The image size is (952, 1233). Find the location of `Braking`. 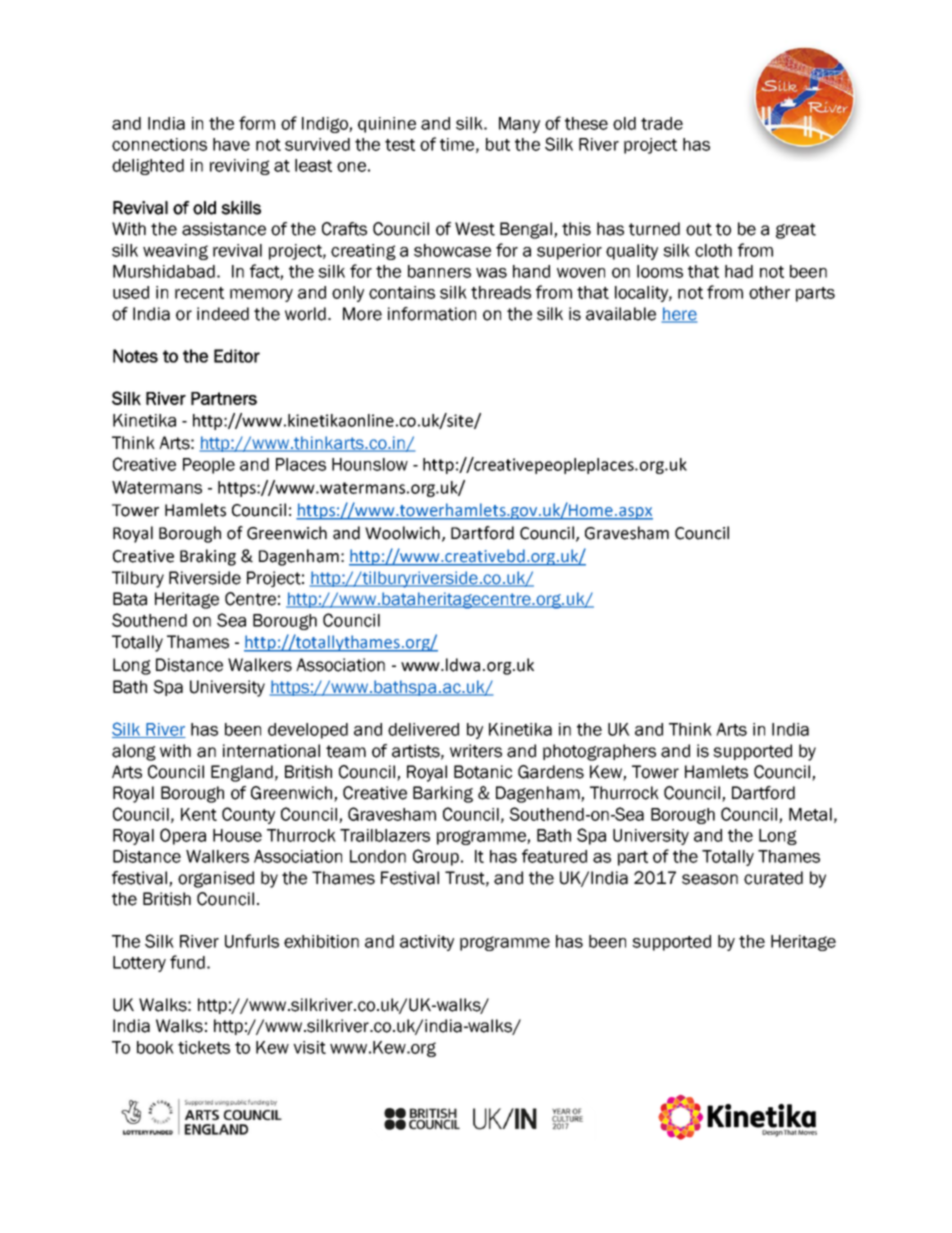

Braking is located at coordinates (208, 557).
